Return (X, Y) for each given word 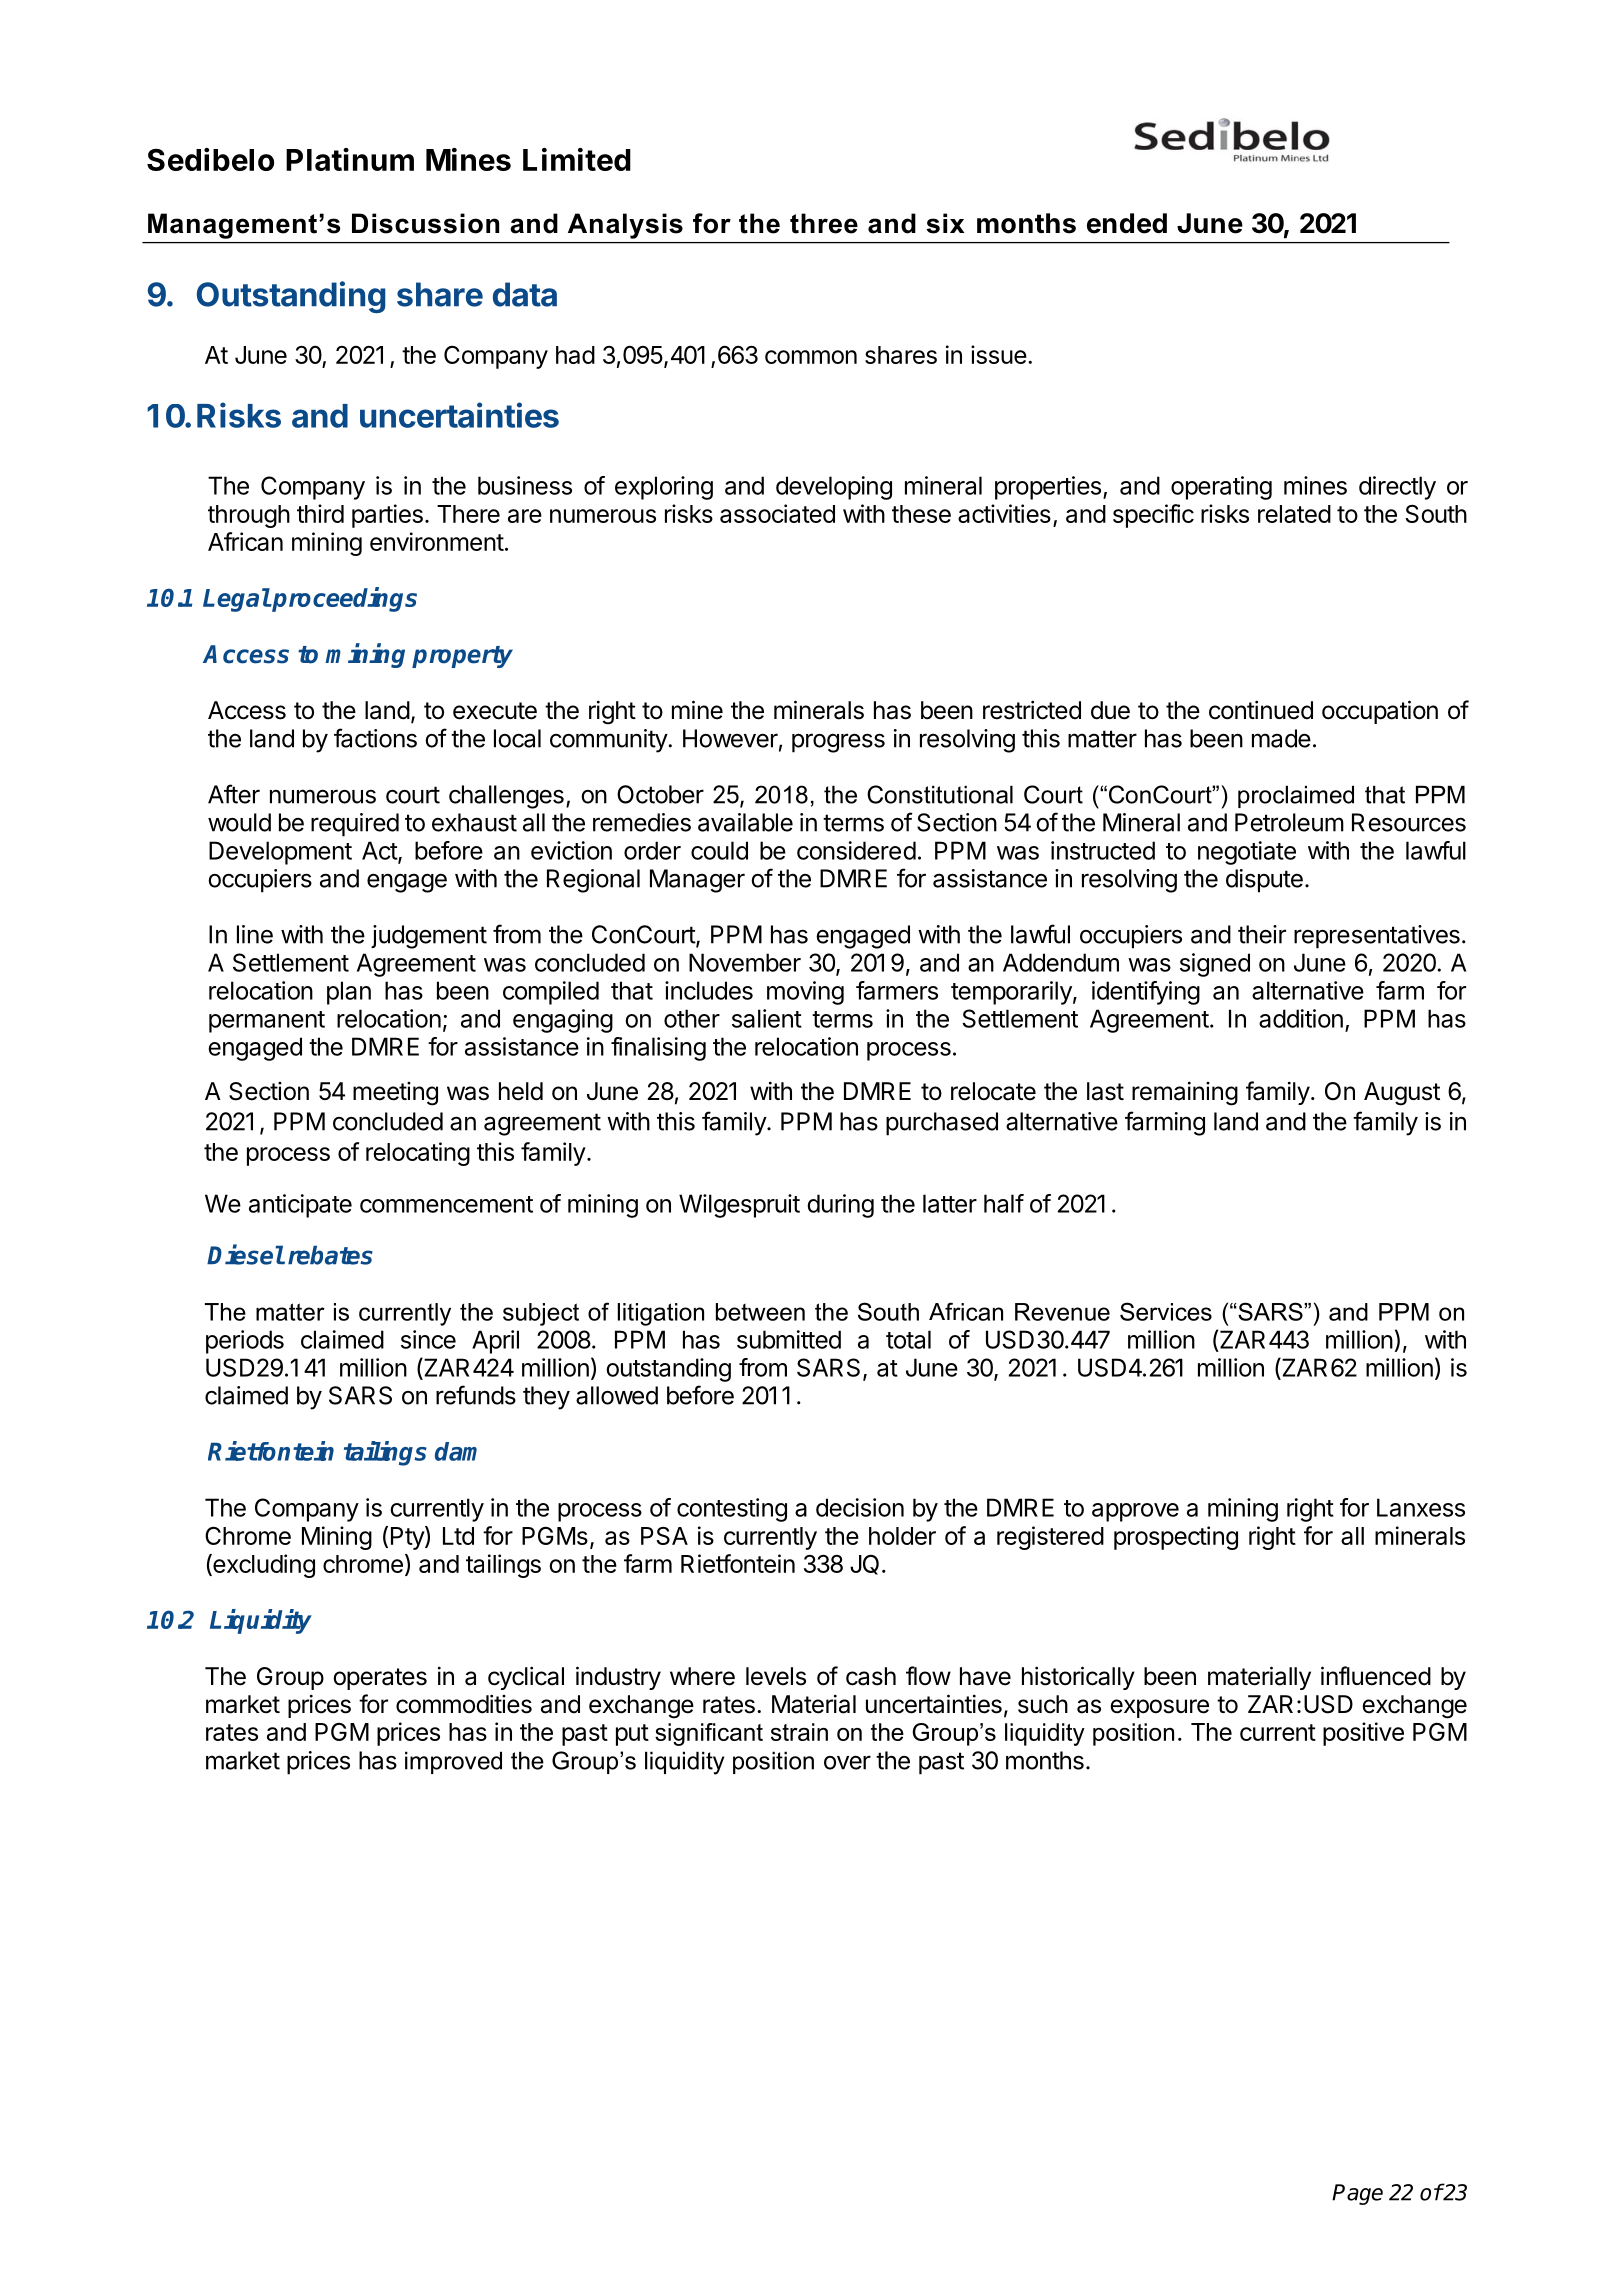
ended (1127, 223)
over (847, 1762)
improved (453, 1762)
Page (1357, 2194)
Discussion (425, 223)
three (824, 223)
